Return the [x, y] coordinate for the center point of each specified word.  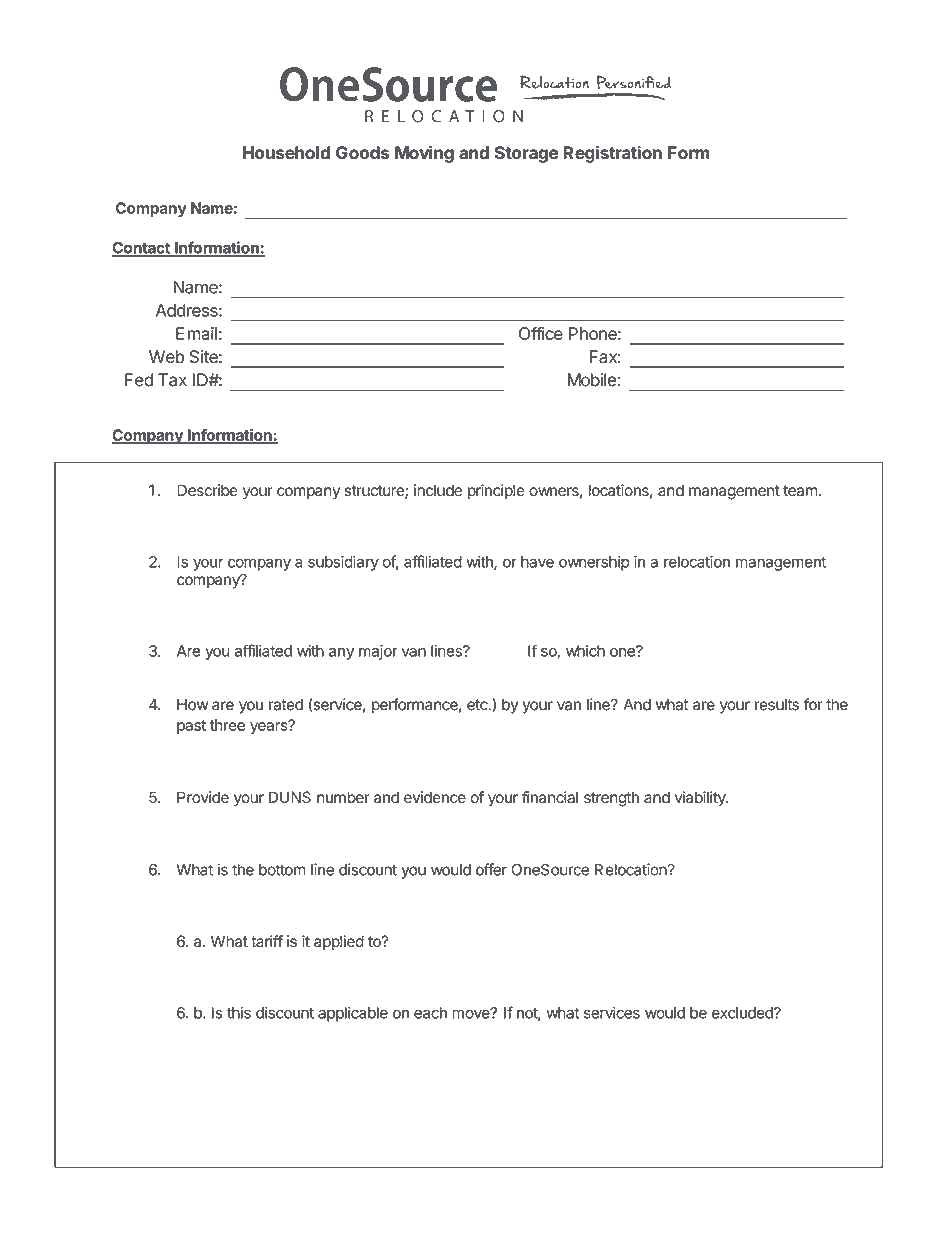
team [800, 491]
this [239, 1013]
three [227, 725]
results [777, 705]
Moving [424, 154]
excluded [743, 1013]
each [430, 1013]
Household [286, 153]
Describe [207, 490]
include [438, 490]
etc [478, 705]
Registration [612, 154]
